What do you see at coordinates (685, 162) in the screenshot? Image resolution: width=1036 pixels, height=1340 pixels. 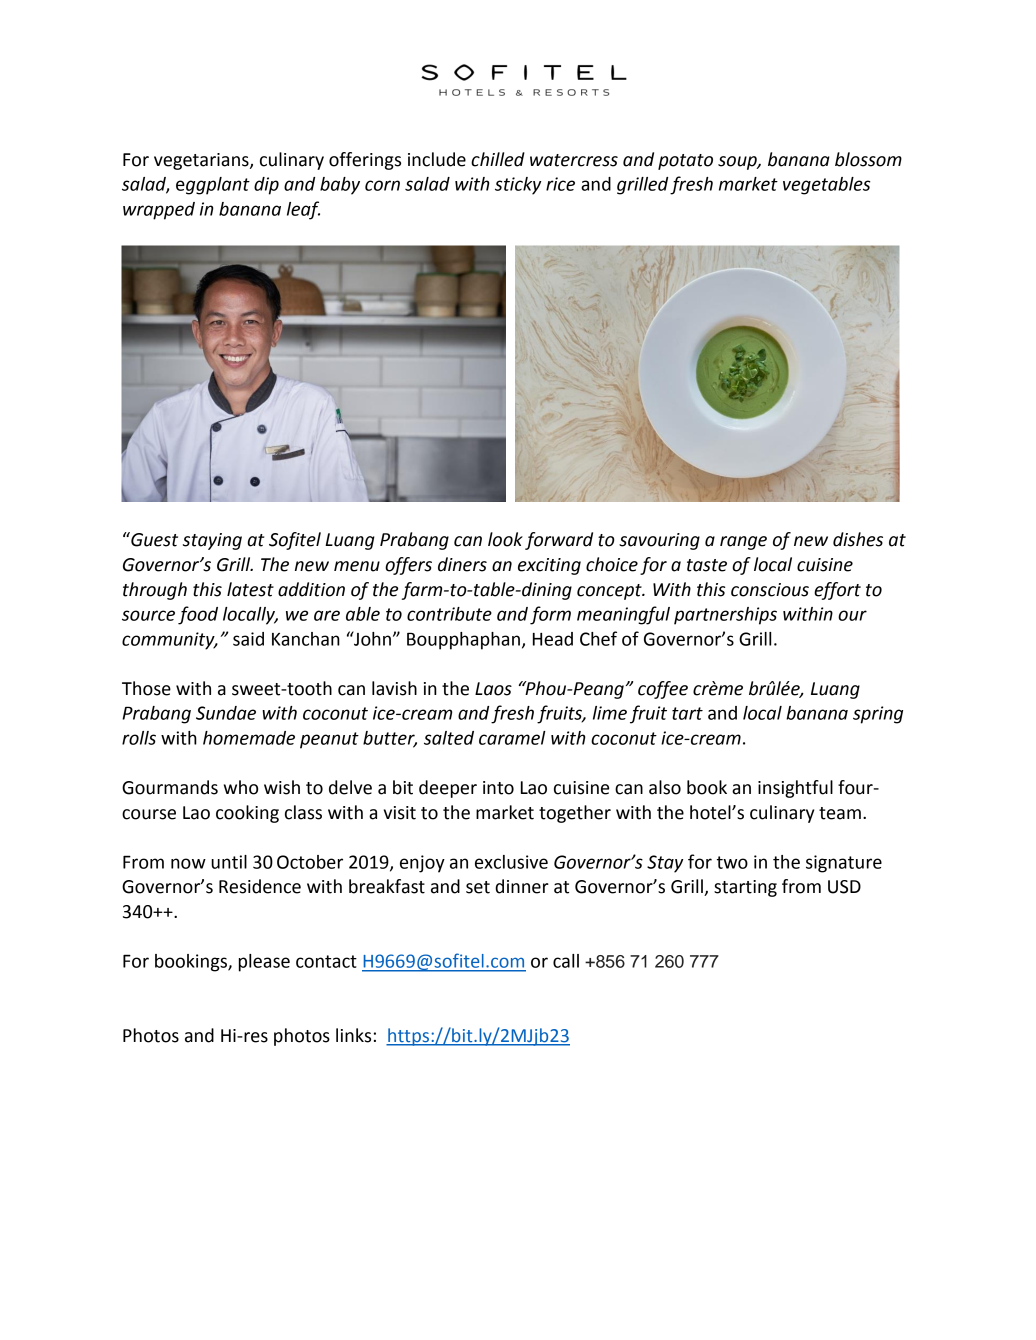 I see `potato` at bounding box center [685, 162].
